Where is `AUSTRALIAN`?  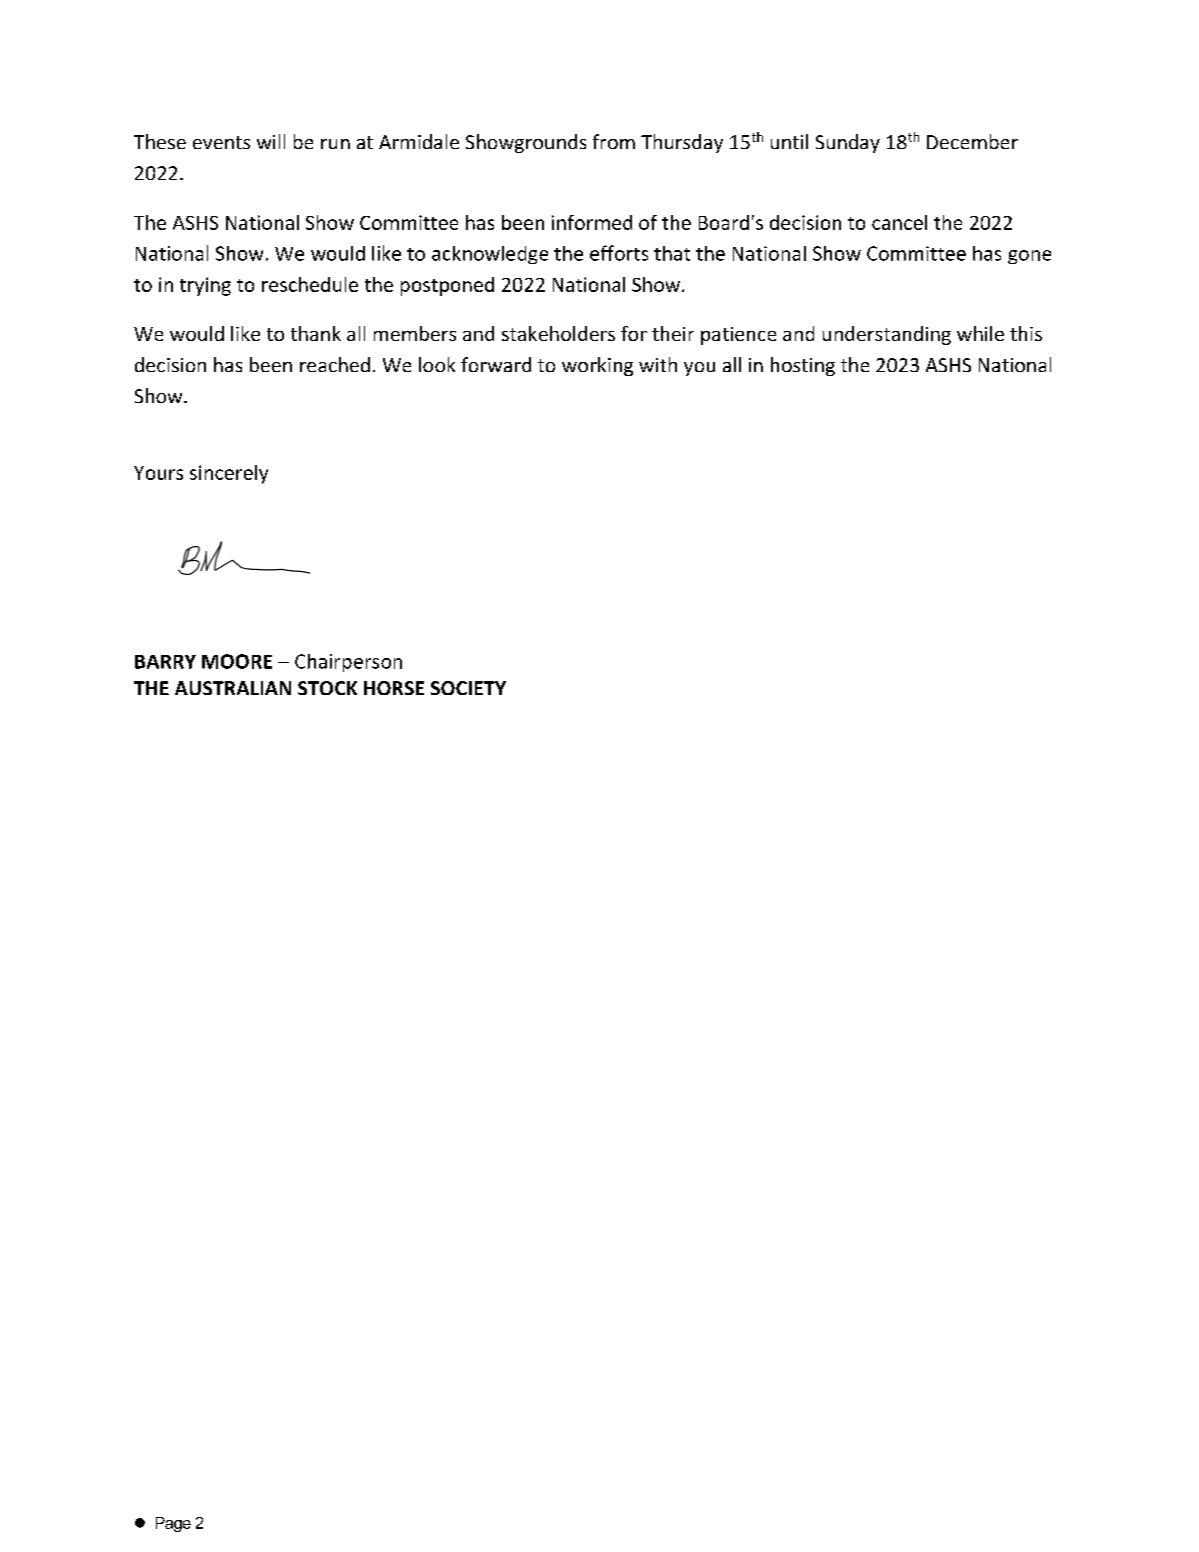
AUSTRALIAN is located at coordinates (233, 688).
